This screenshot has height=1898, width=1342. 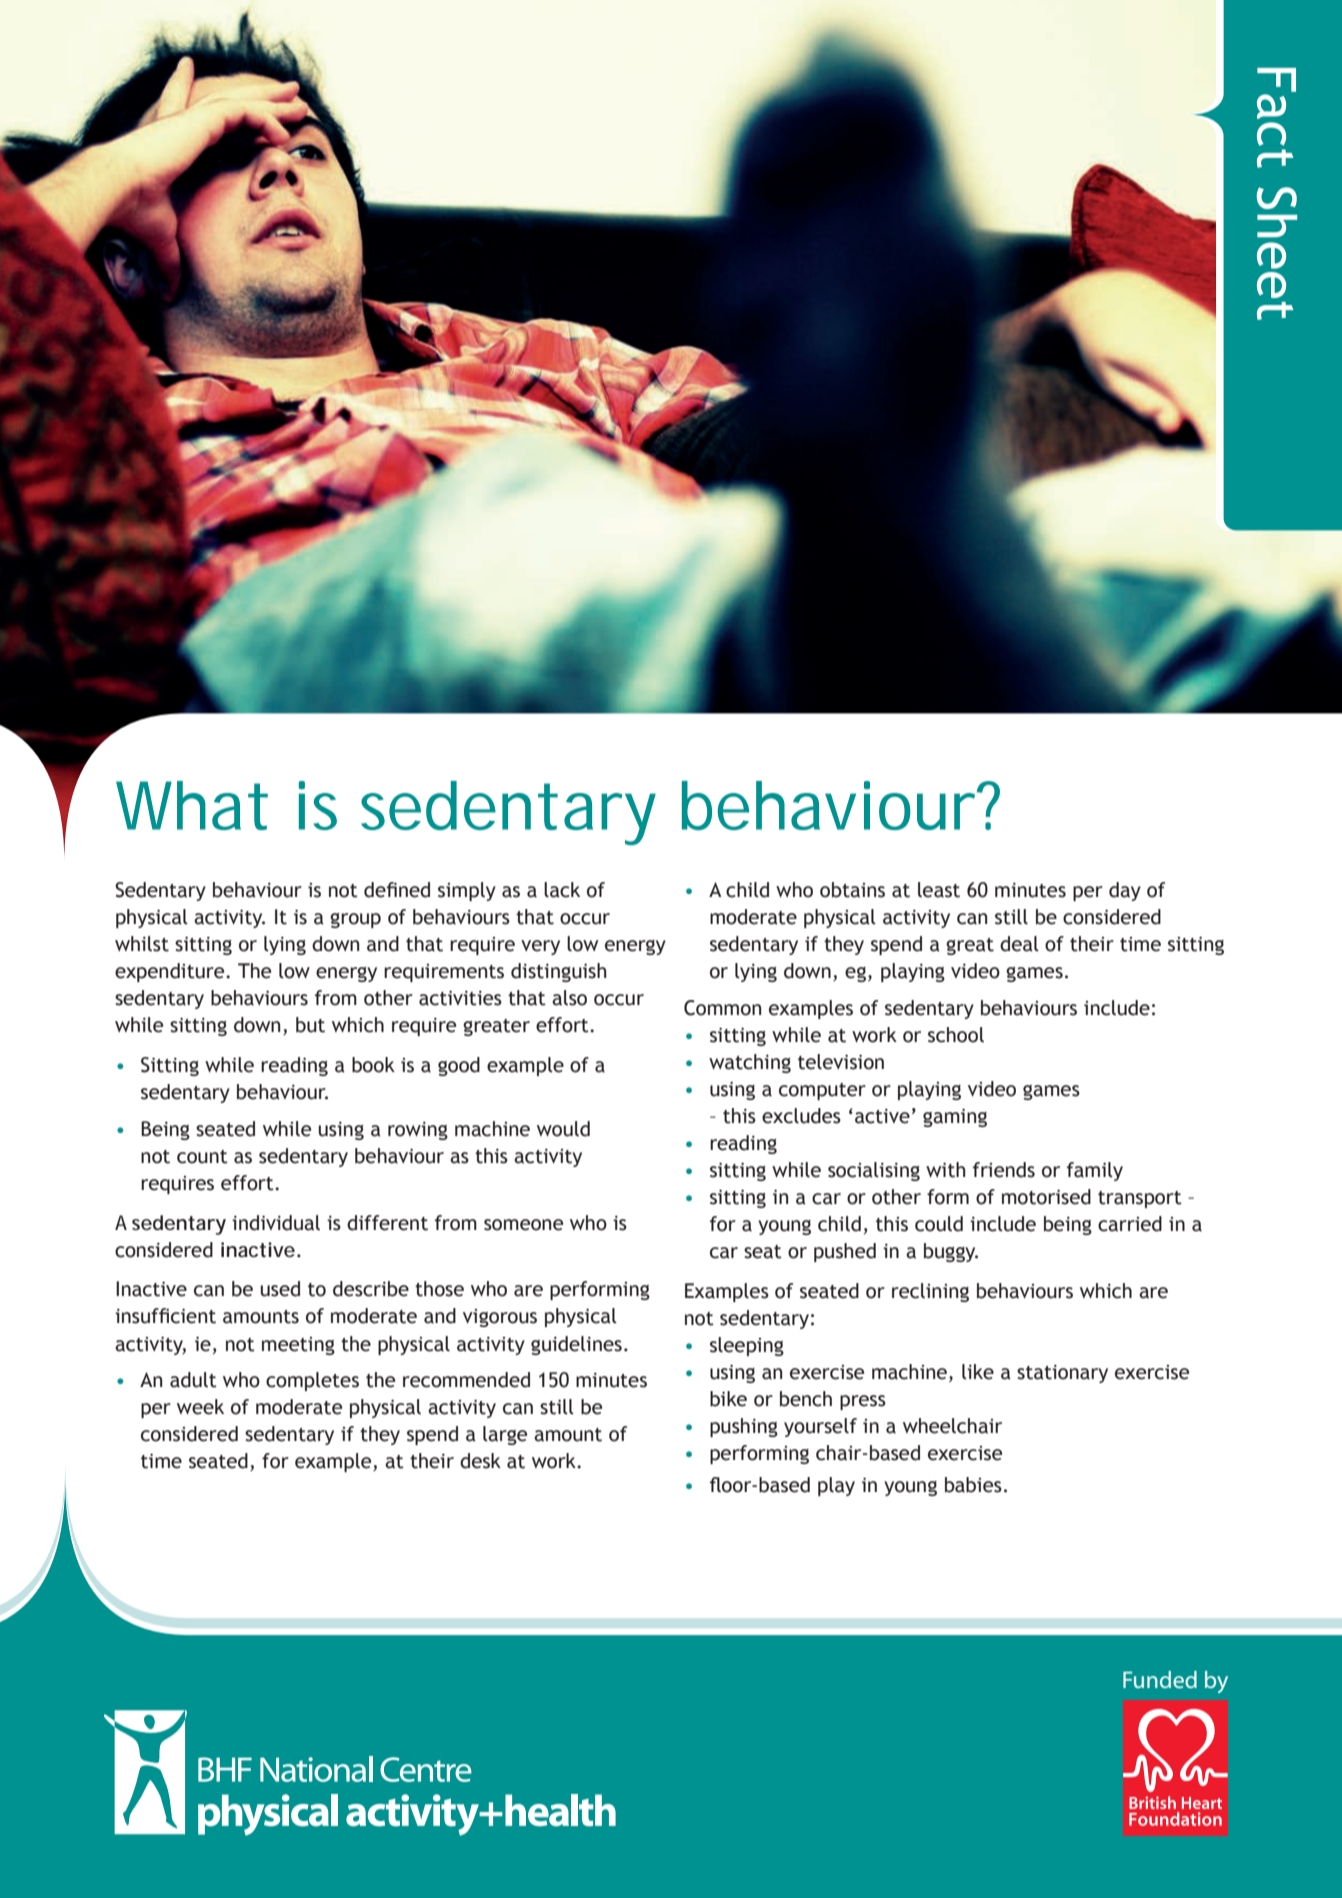 What do you see at coordinates (956, 1035) in the screenshot?
I see `school` at bounding box center [956, 1035].
